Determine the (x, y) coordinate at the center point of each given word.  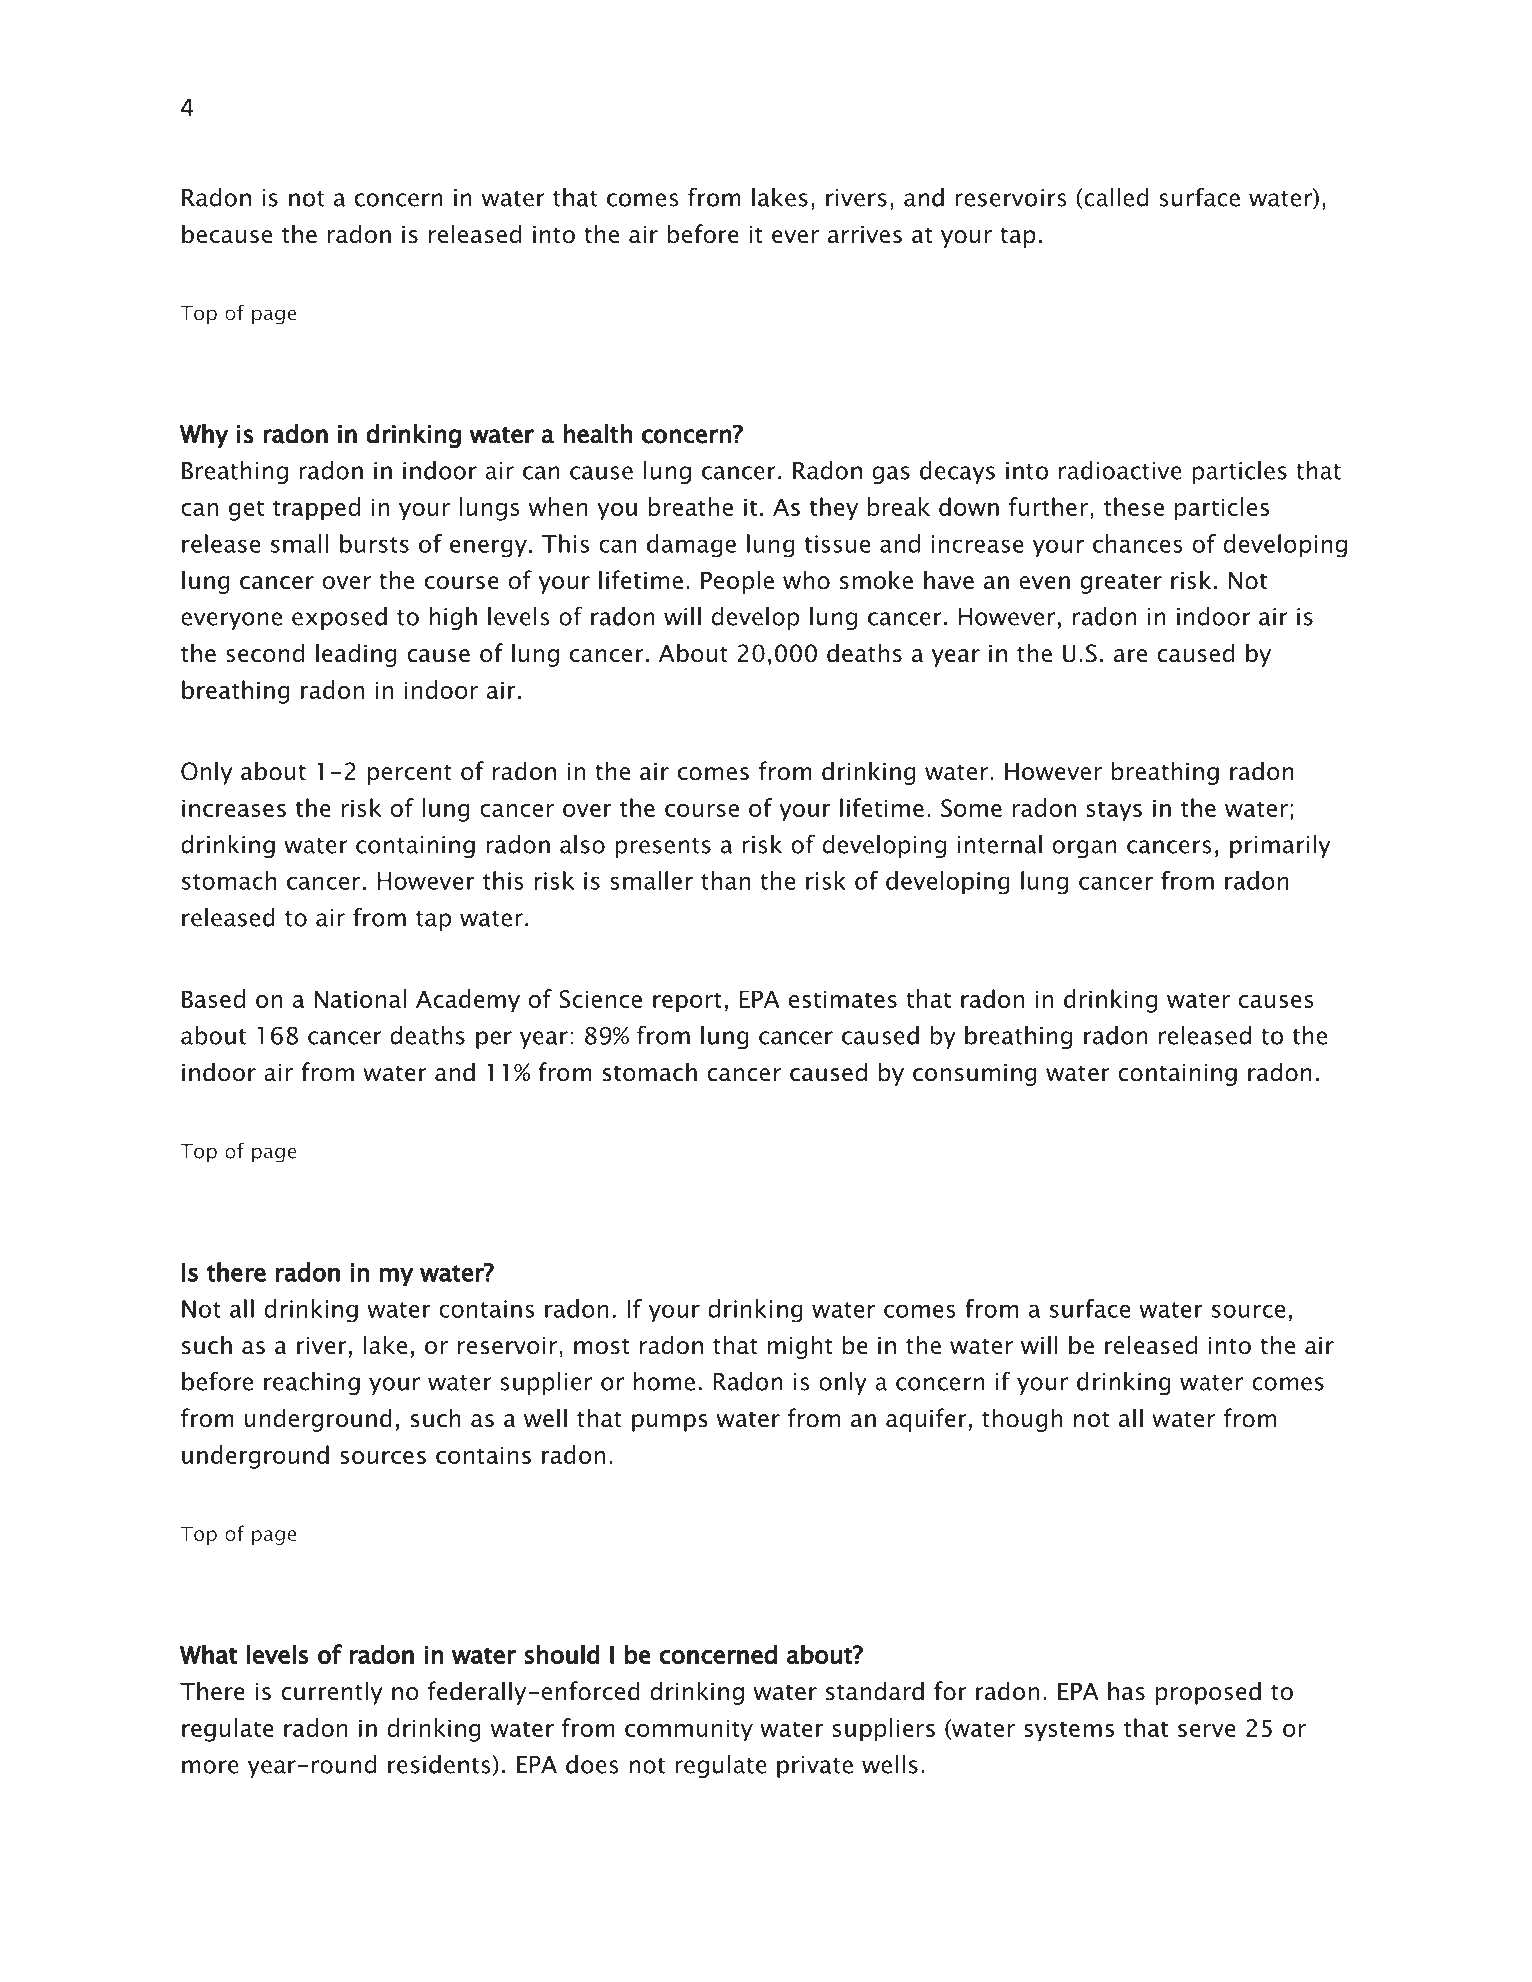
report (687, 1002)
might (799, 1347)
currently (332, 1693)
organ (1085, 849)
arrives (865, 235)
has (1126, 1691)
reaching (312, 1383)
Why (204, 436)
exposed (339, 618)
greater (1121, 584)
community (689, 1730)
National (360, 998)
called (1116, 197)
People (737, 582)
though (1022, 1420)
